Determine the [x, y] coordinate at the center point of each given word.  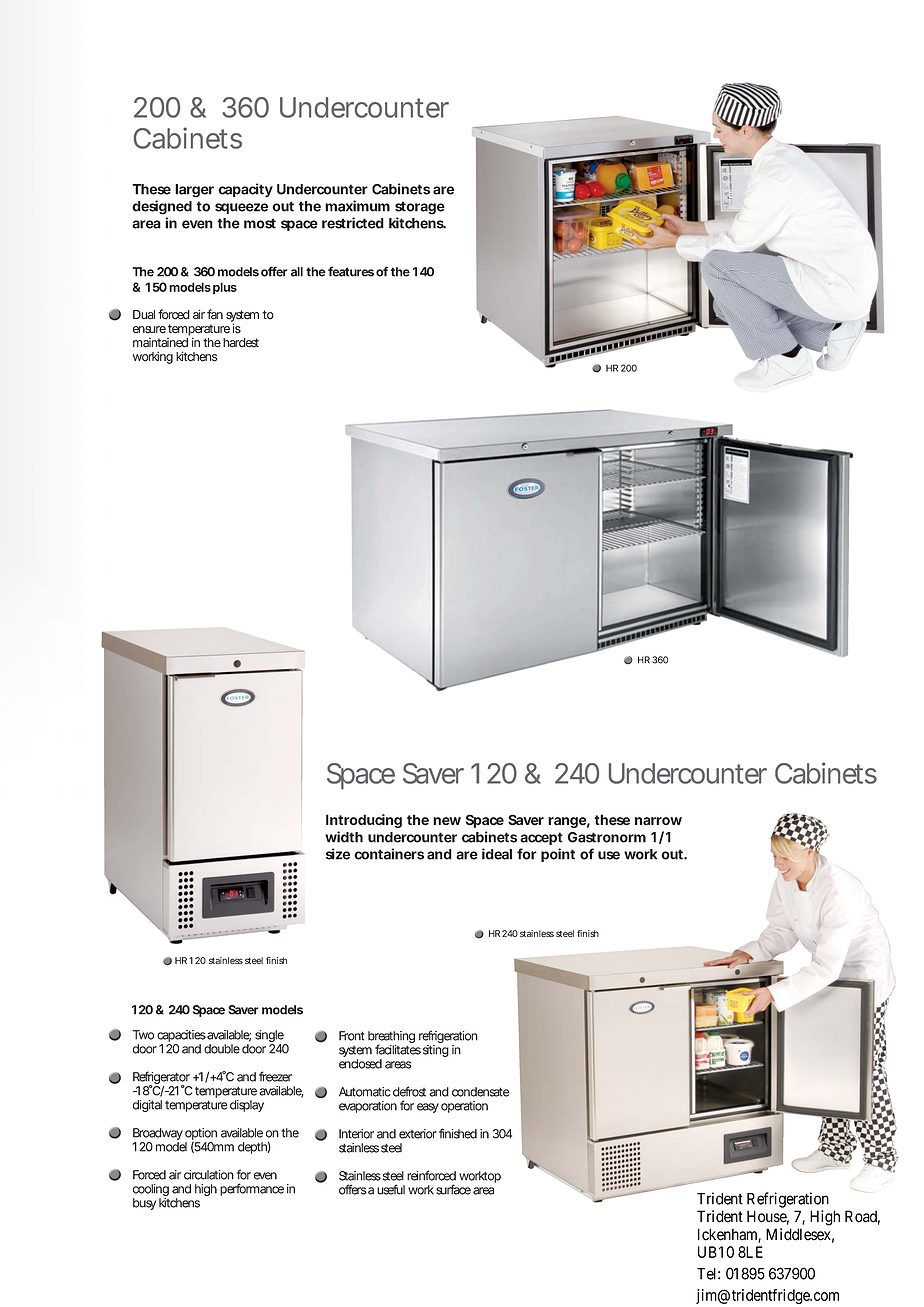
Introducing [364, 821]
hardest [241, 343]
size [338, 854]
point [558, 855]
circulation [209, 1175]
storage [420, 208]
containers [389, 854]
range [567, 822]
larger [194, 191]
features [351, 271]
